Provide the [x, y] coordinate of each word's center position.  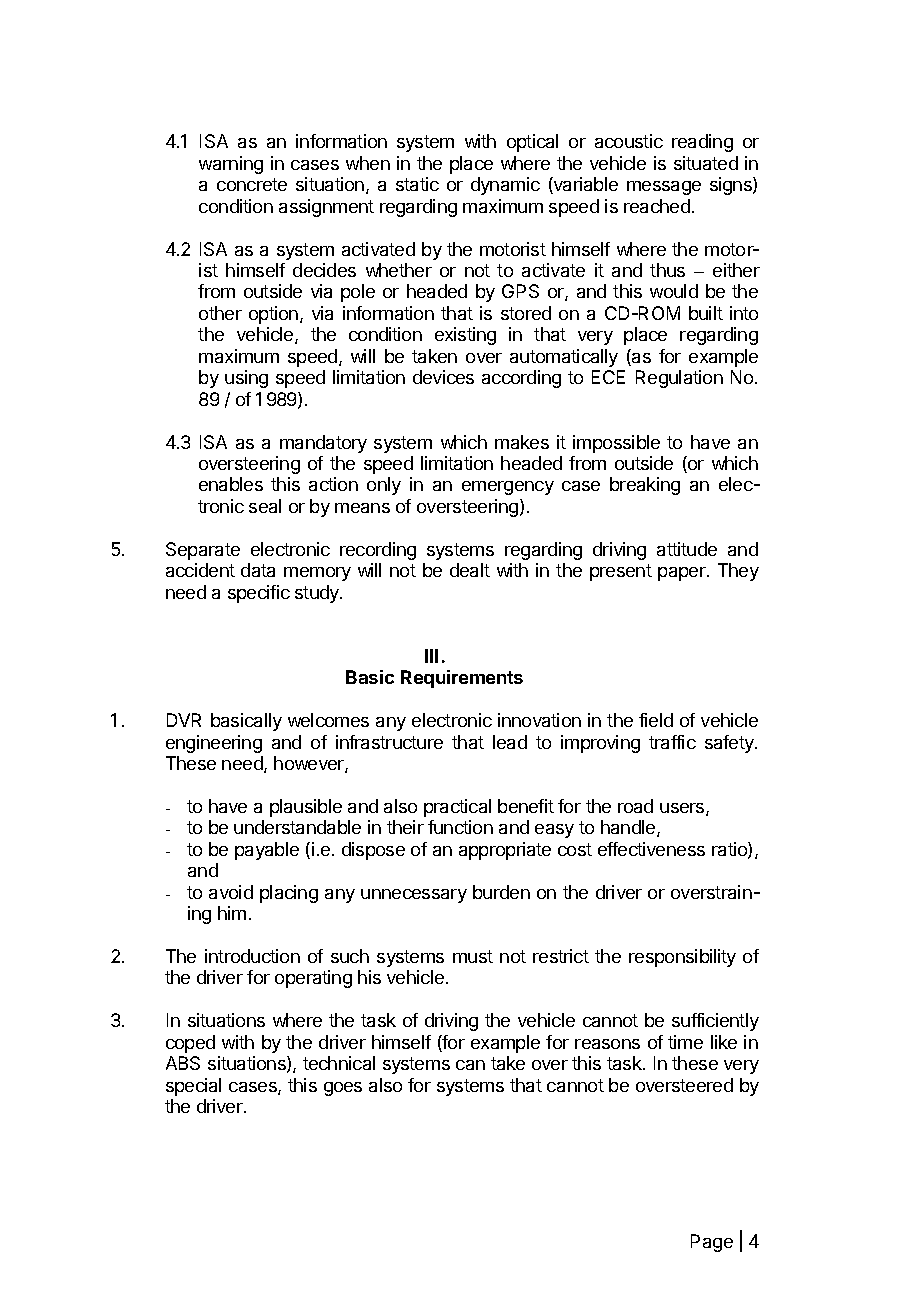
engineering [214, 744]
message [664, 188]
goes [343, 1089]
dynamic [505, 186]
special [193, 1087]
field [656, 720]
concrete [252, 184]
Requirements [462, 679]
